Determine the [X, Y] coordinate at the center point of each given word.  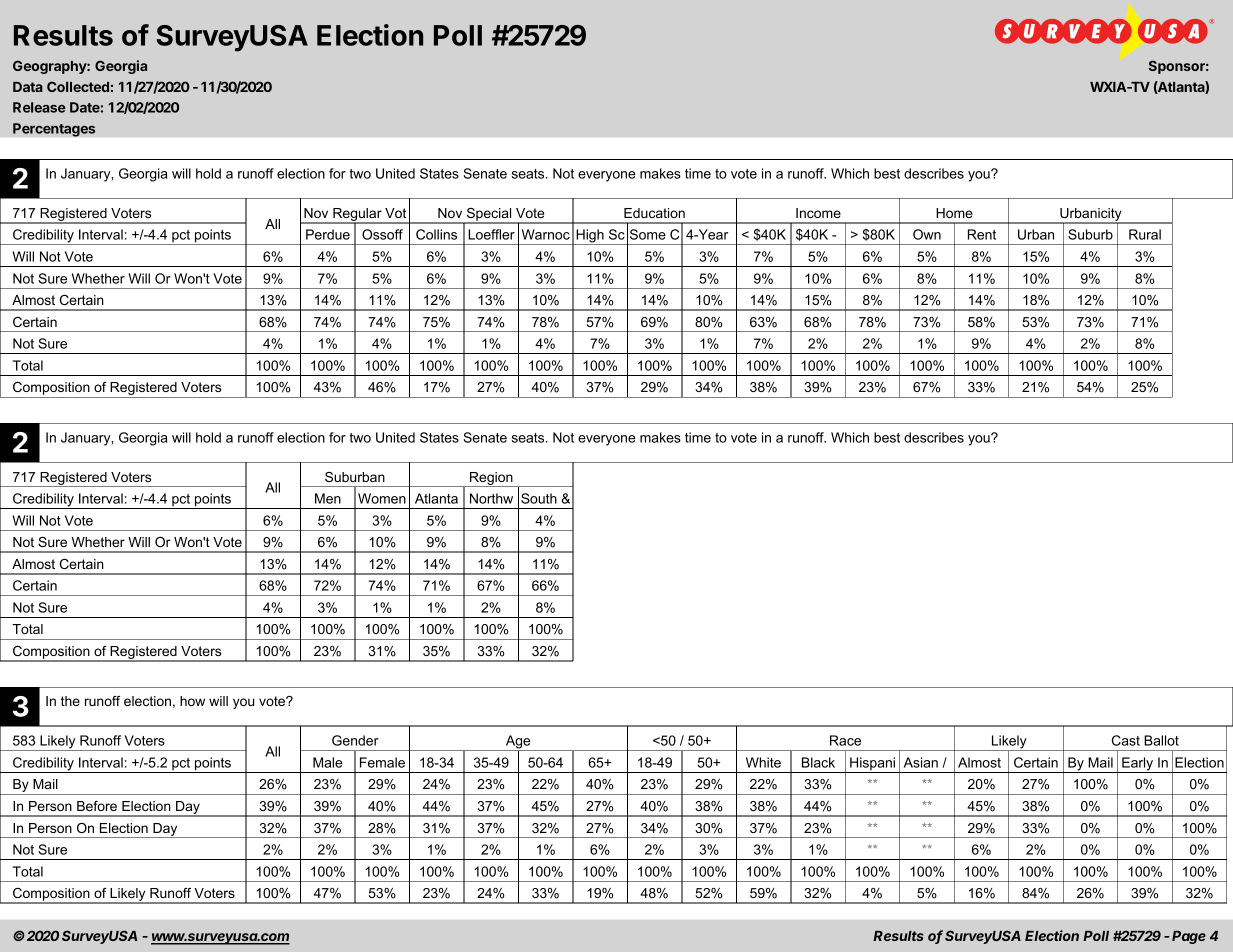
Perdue [328, 234]
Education [654, 213]
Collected [78, 86]
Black [818, 762]
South [539, 498]
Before [97, 806]
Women [382, 498]
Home [954, 213]
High [590, 237]
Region [491, 479]
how [192, 701]
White [763, 762]
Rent [982, 234]
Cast [1126, 740]
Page [1189, 937]
